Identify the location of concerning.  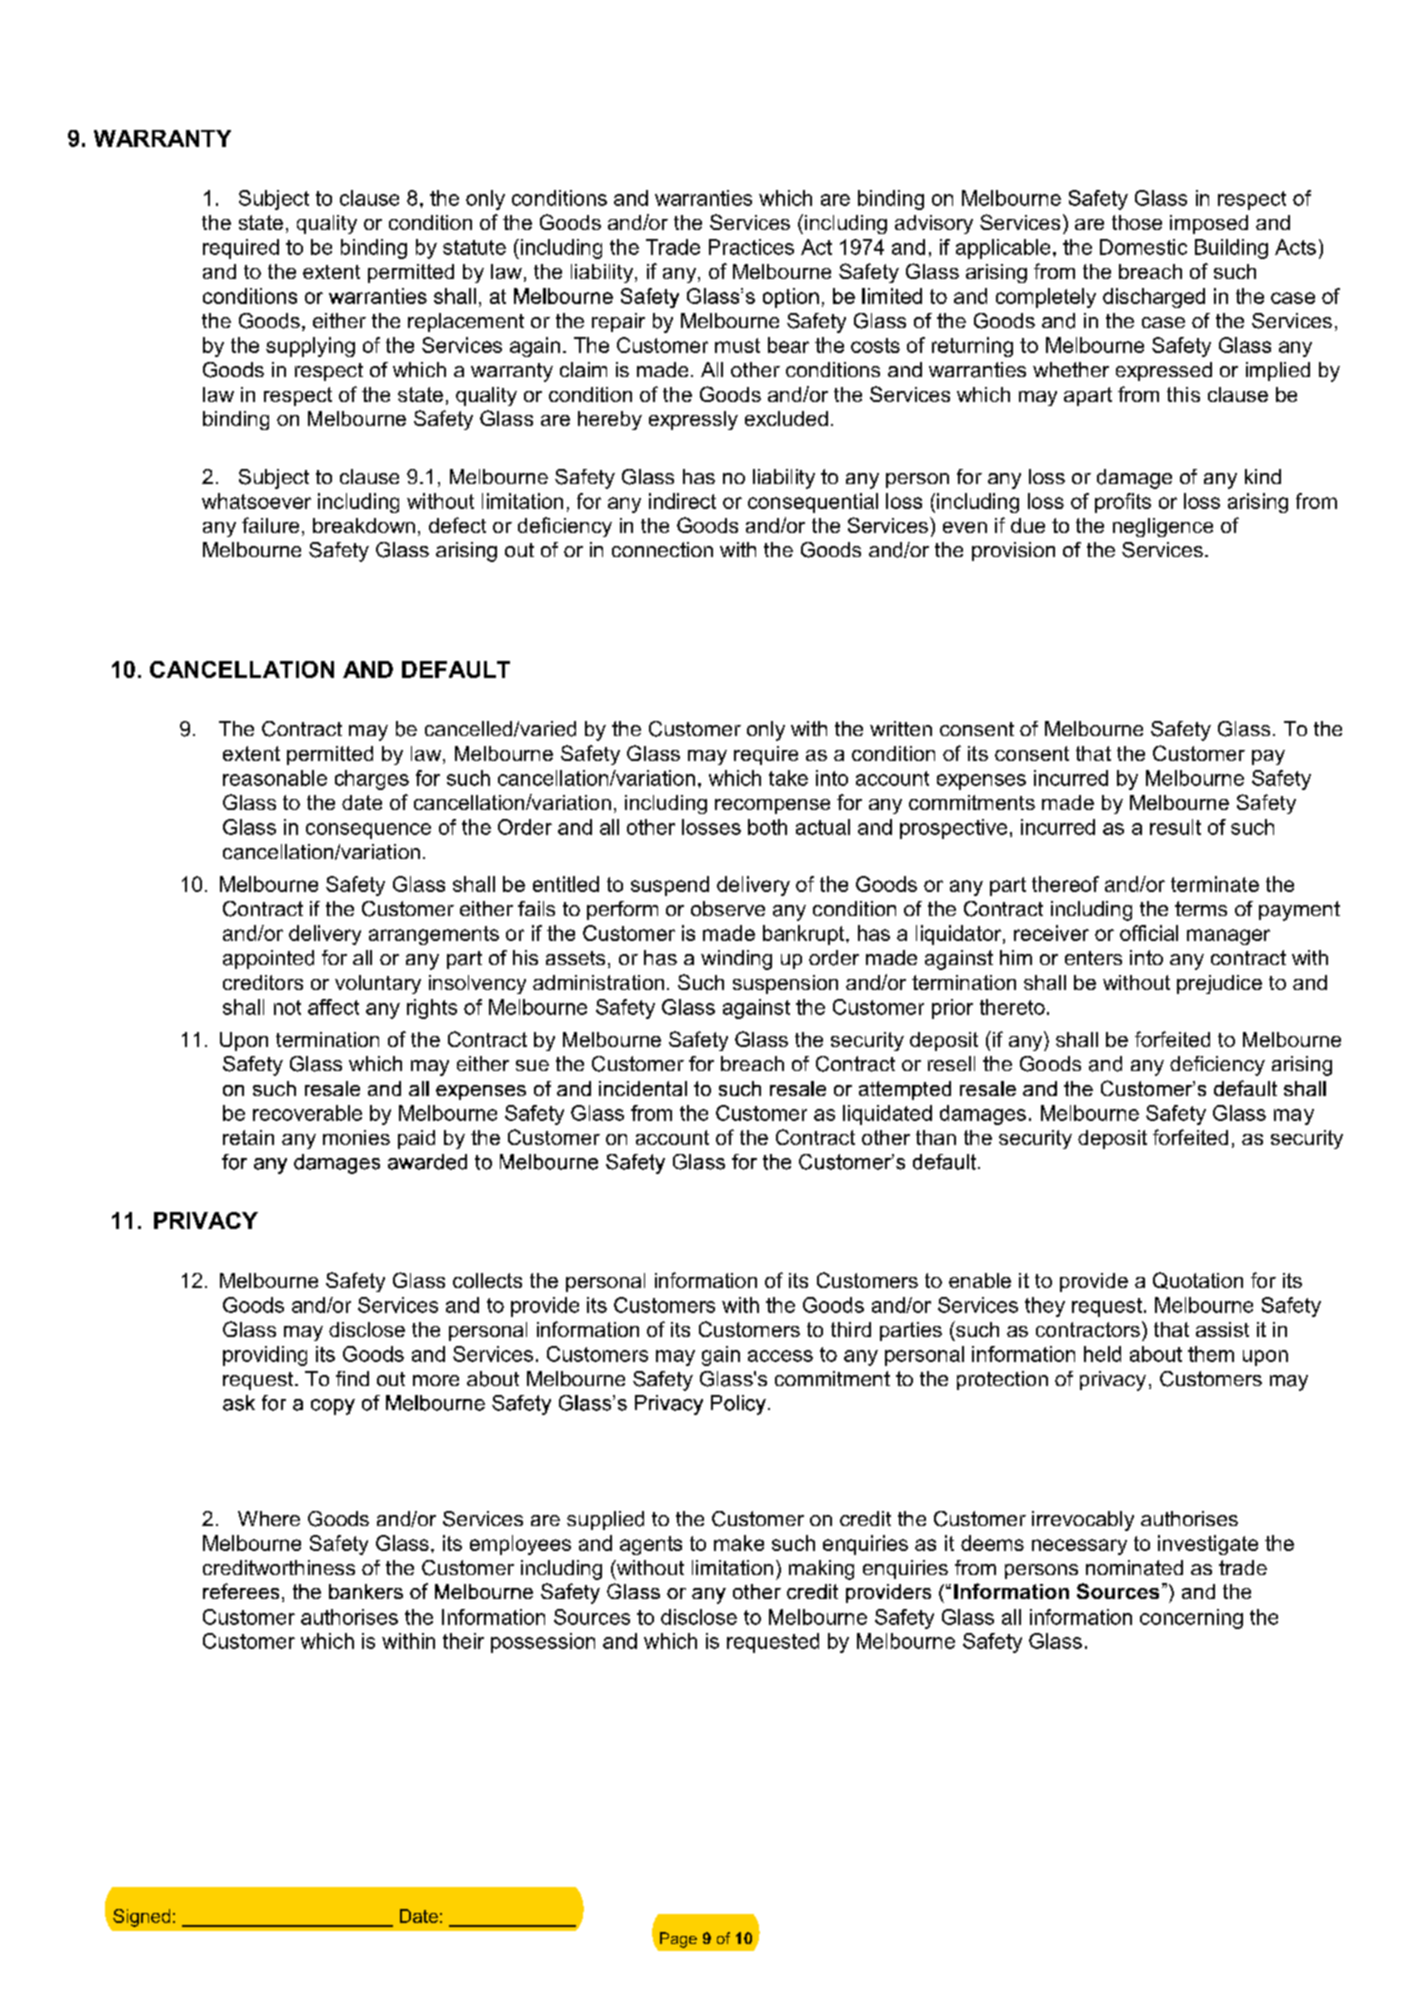
(1191, 1619).
